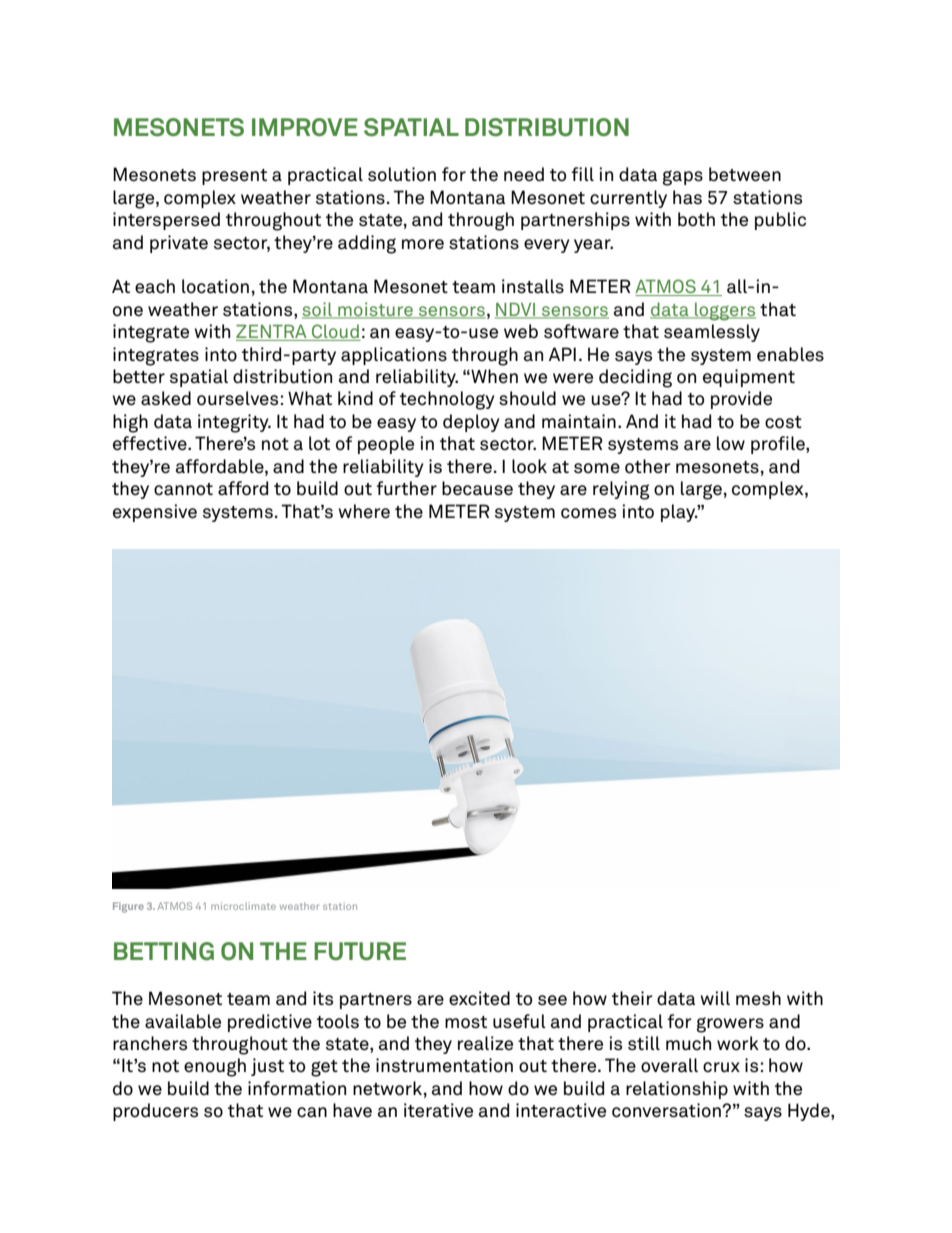 The height and width of the document is (1233, 952). What do you see at coordinates (237, 398) in the document?
I see `ourselves` at bounding box center [237, 398].
